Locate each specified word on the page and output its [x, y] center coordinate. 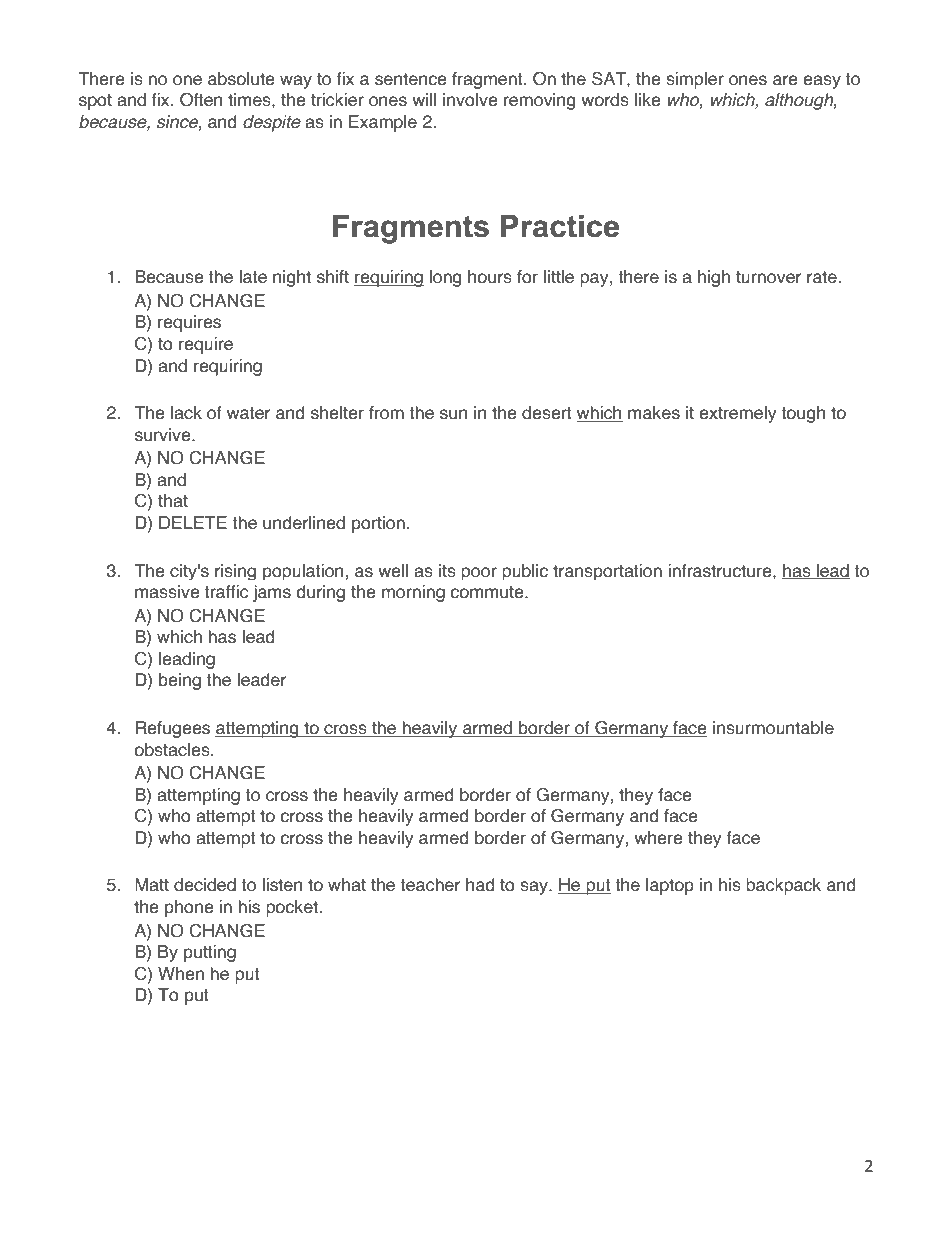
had [480, 885]
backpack [783, 886]
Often [201, 100]
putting [210, 953]
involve [470, 100]
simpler [695, 80]
